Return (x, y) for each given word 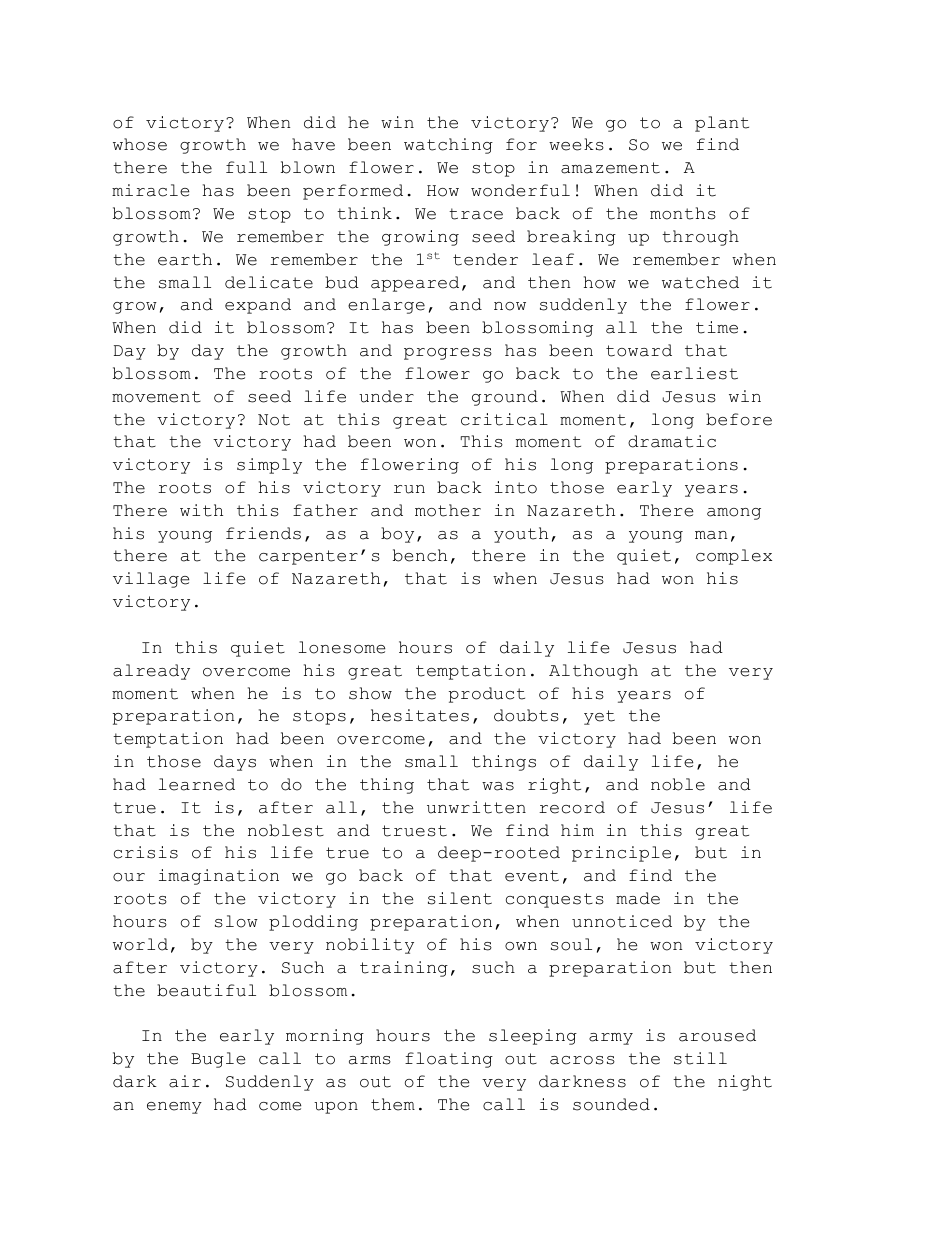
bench (420, 555)
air (185, 1081)
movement (156, 397)
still (700, 1058)
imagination (219, 877)
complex (734, 557)
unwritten (476, 807)
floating (449, 1060)
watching (448, 146)
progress (448, 354)
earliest (694, 373)
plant (722, 124)
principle (621, 854)
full (246, 167)
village (151, 580)
